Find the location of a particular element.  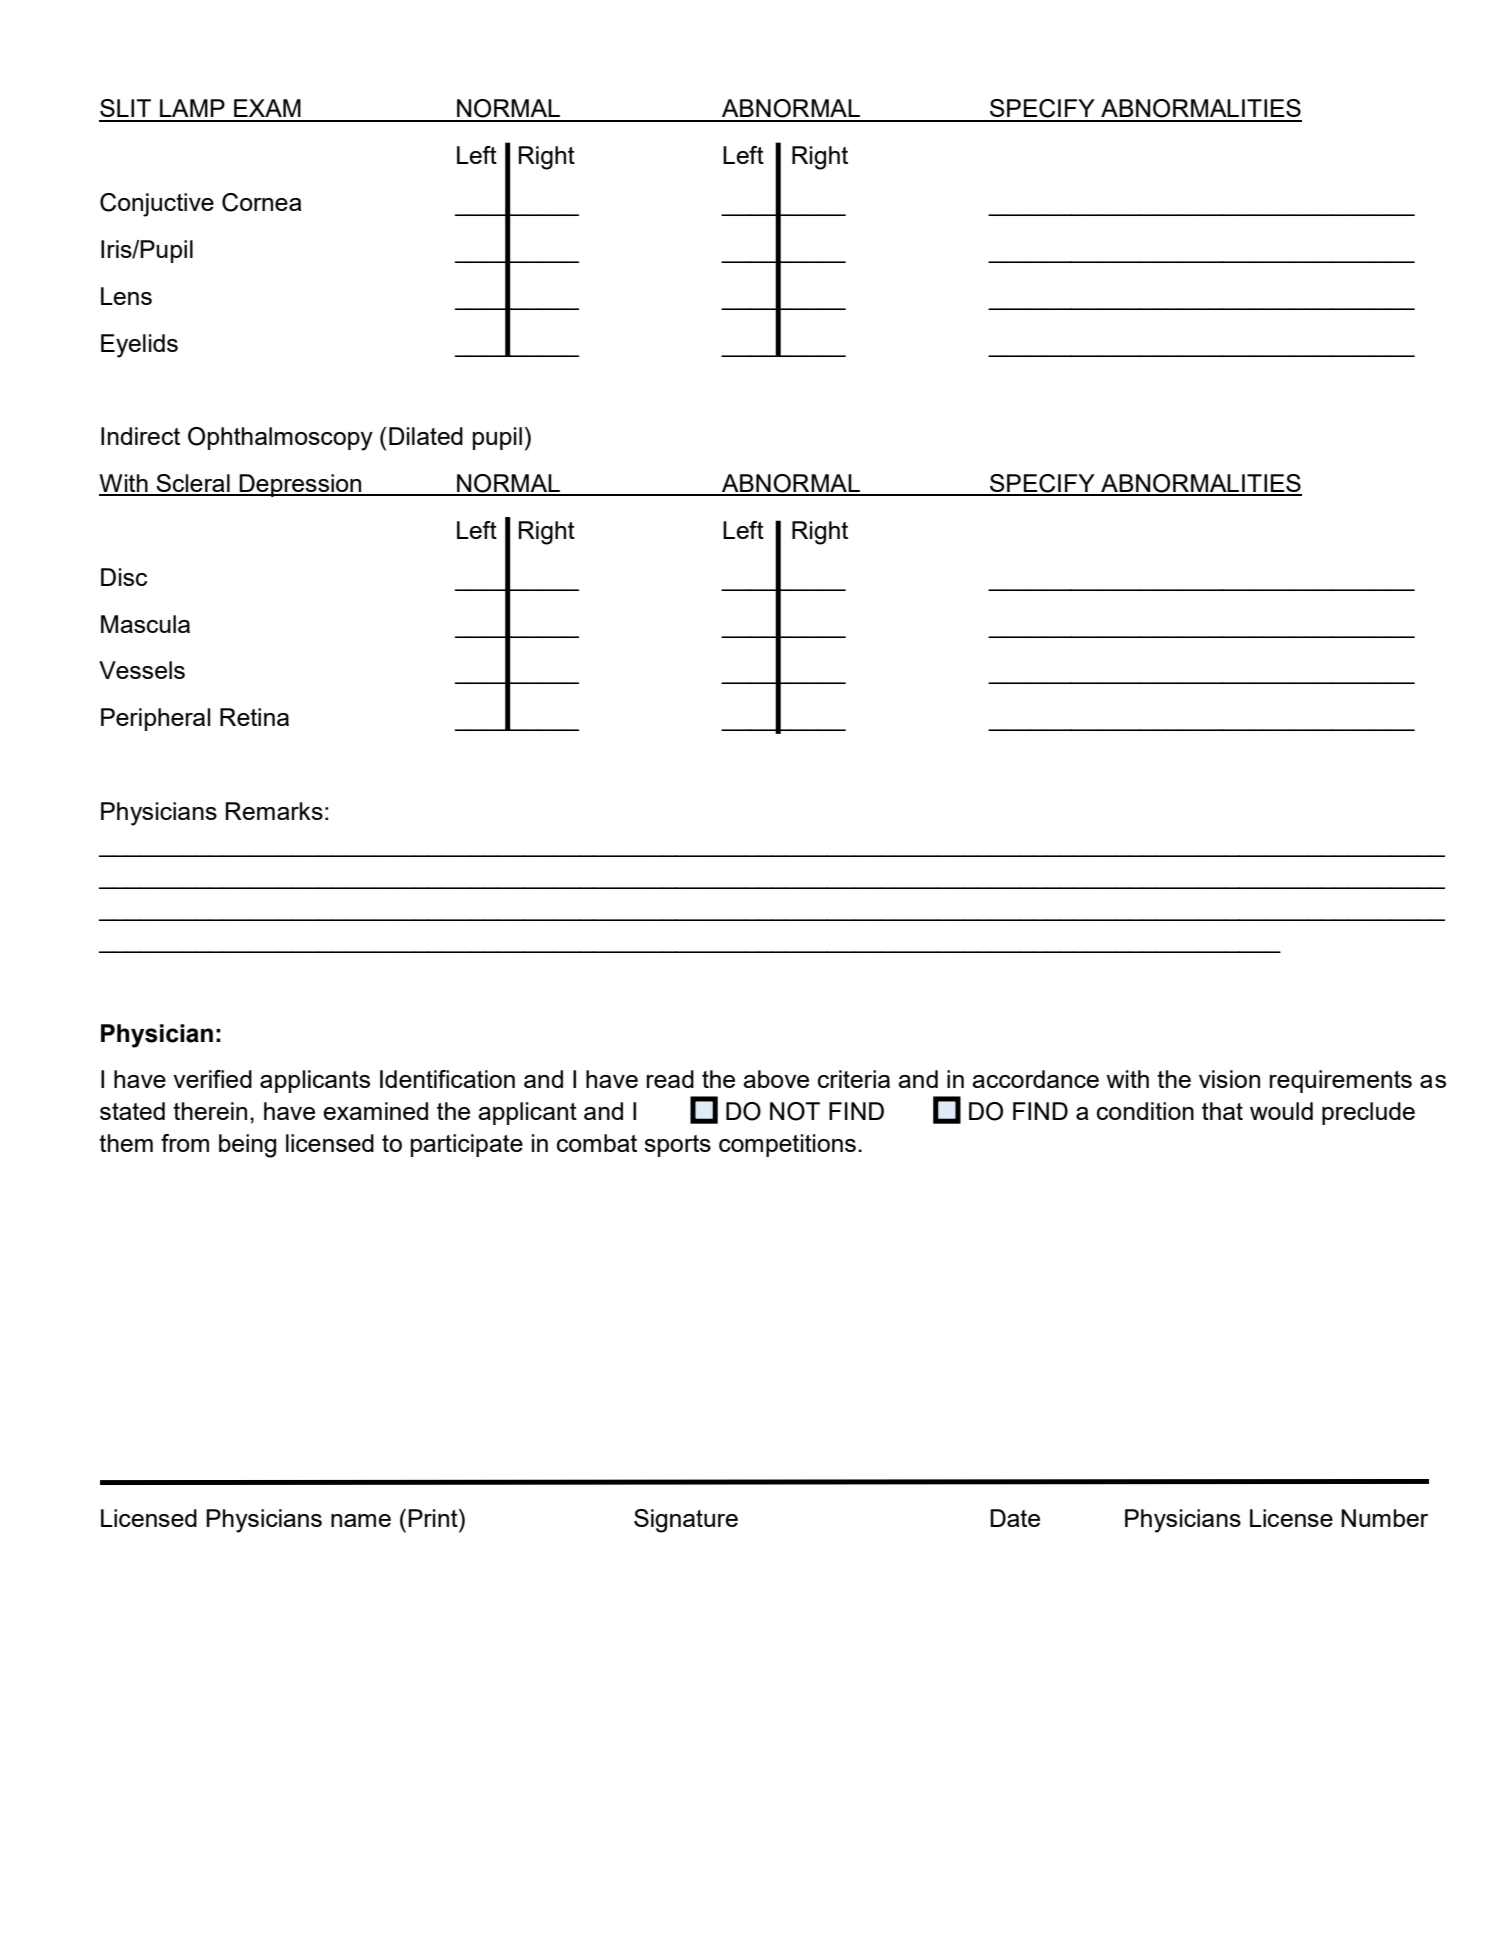

competitions is located at coordinates (787, 1145).
